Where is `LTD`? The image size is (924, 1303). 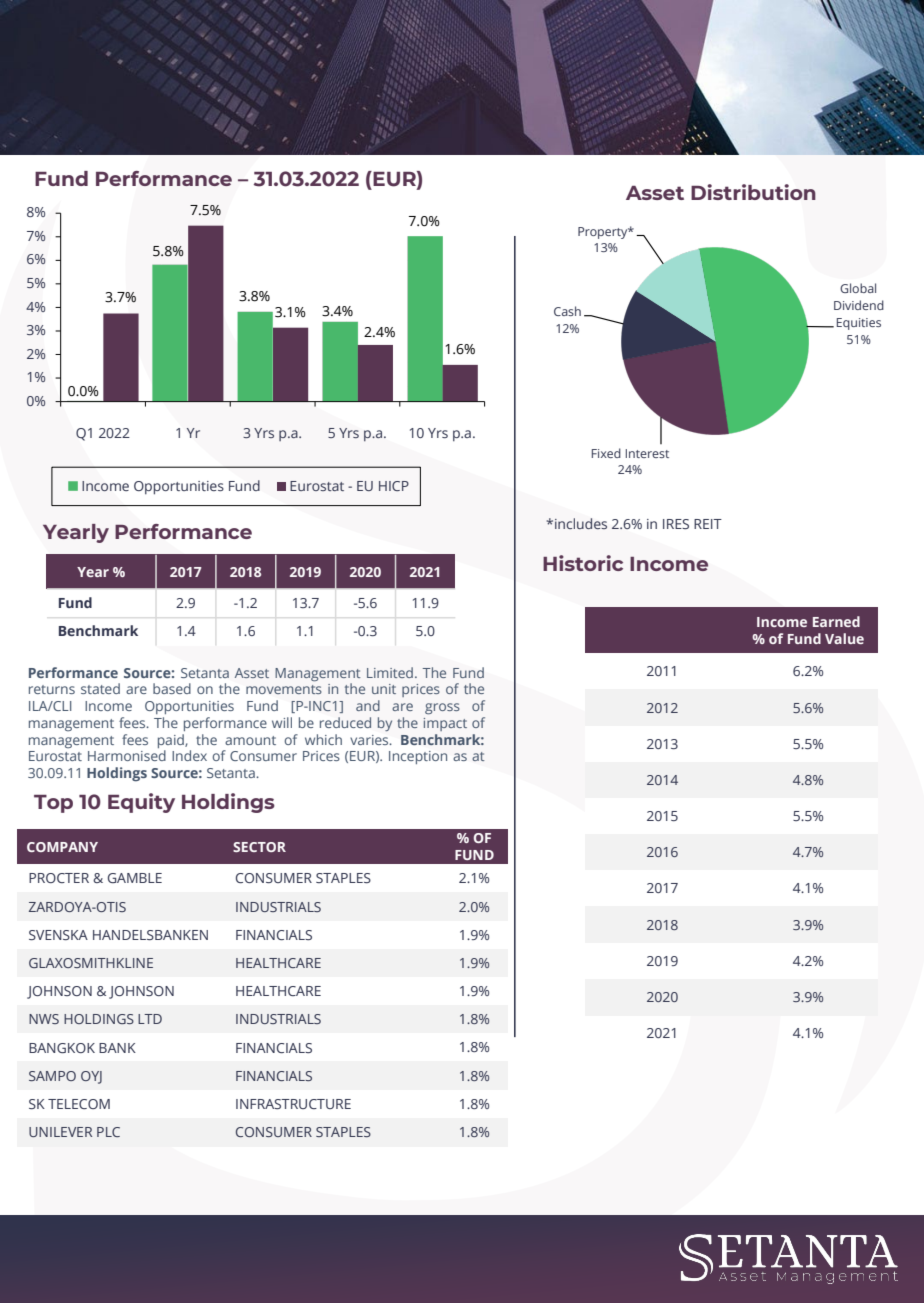 LTD is located at coordinates (150, 1019).
